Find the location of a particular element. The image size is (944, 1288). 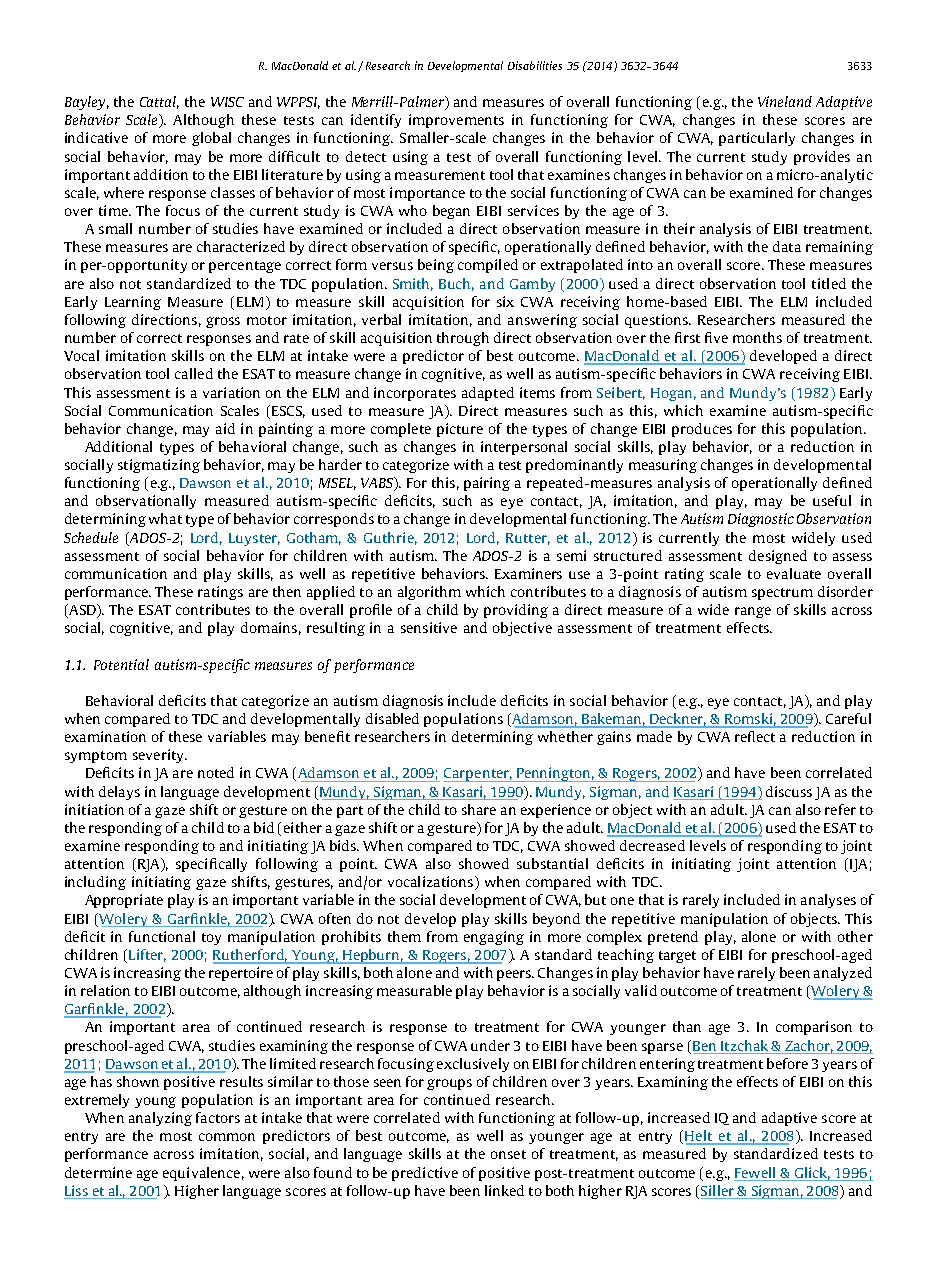

provides is located at coordinates (822, 158).
